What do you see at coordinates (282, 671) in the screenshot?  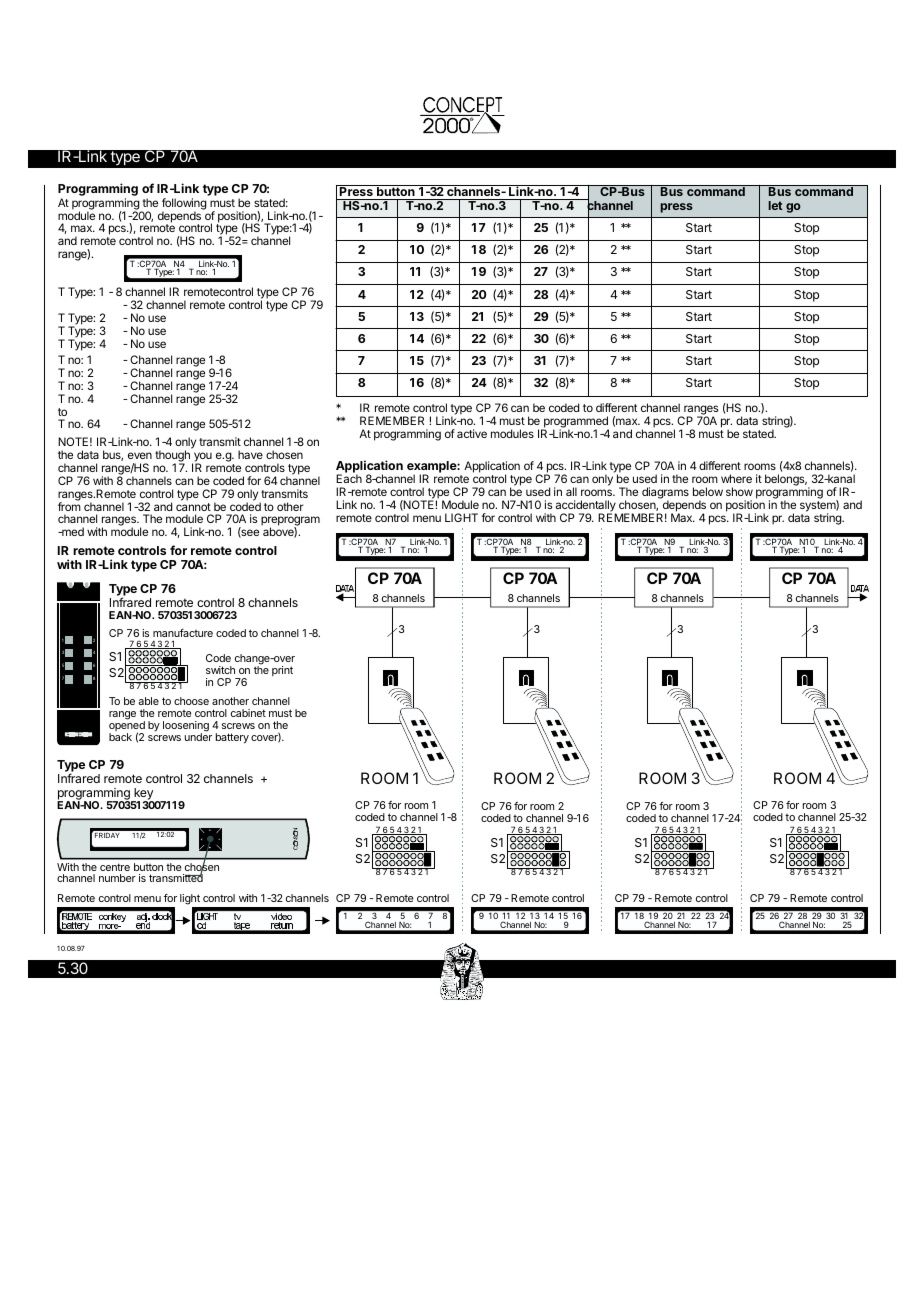 I see `print` at bounding box center [282, 671].
